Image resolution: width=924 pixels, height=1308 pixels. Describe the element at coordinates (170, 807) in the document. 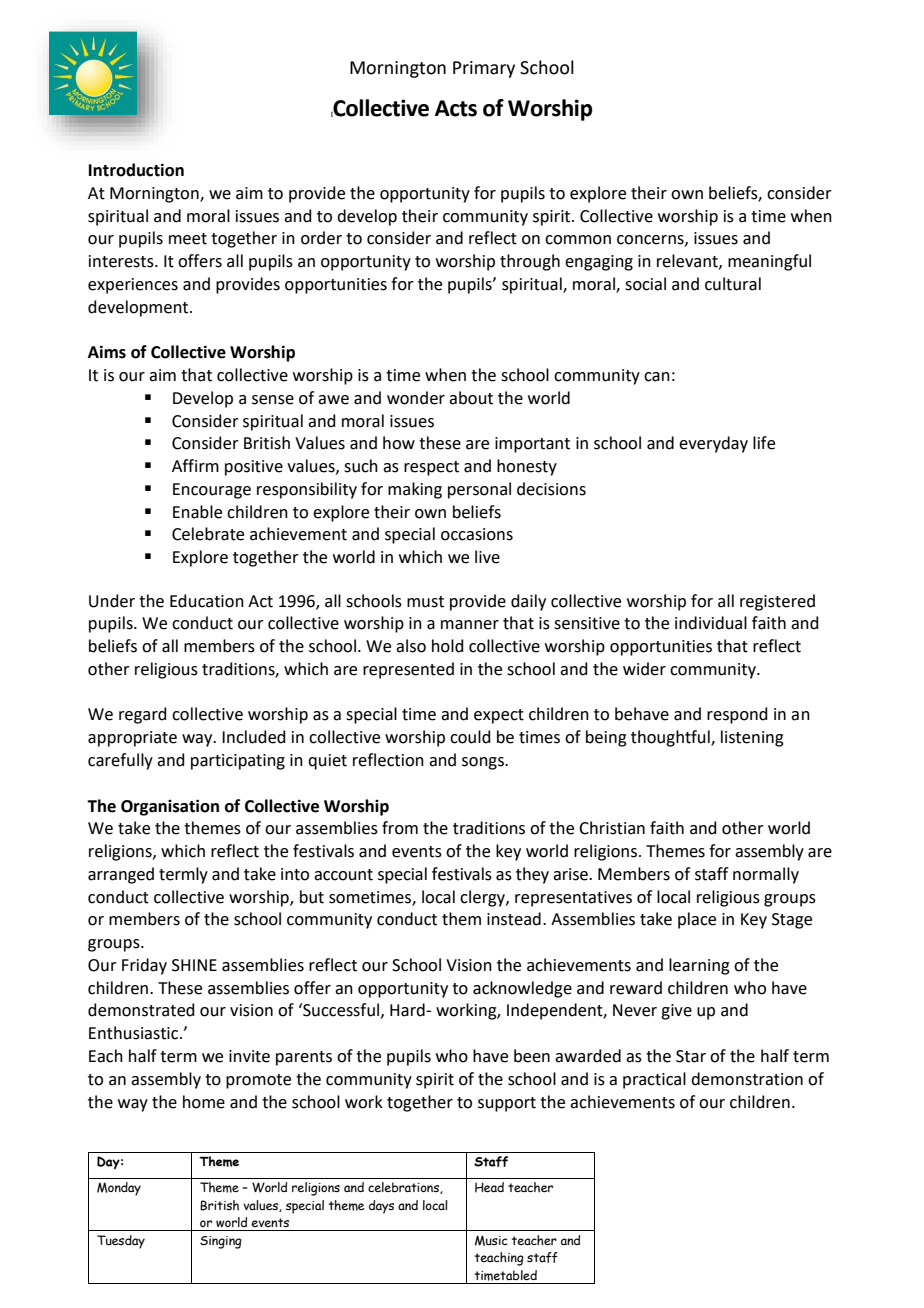

I see `Organisation` at that location.
